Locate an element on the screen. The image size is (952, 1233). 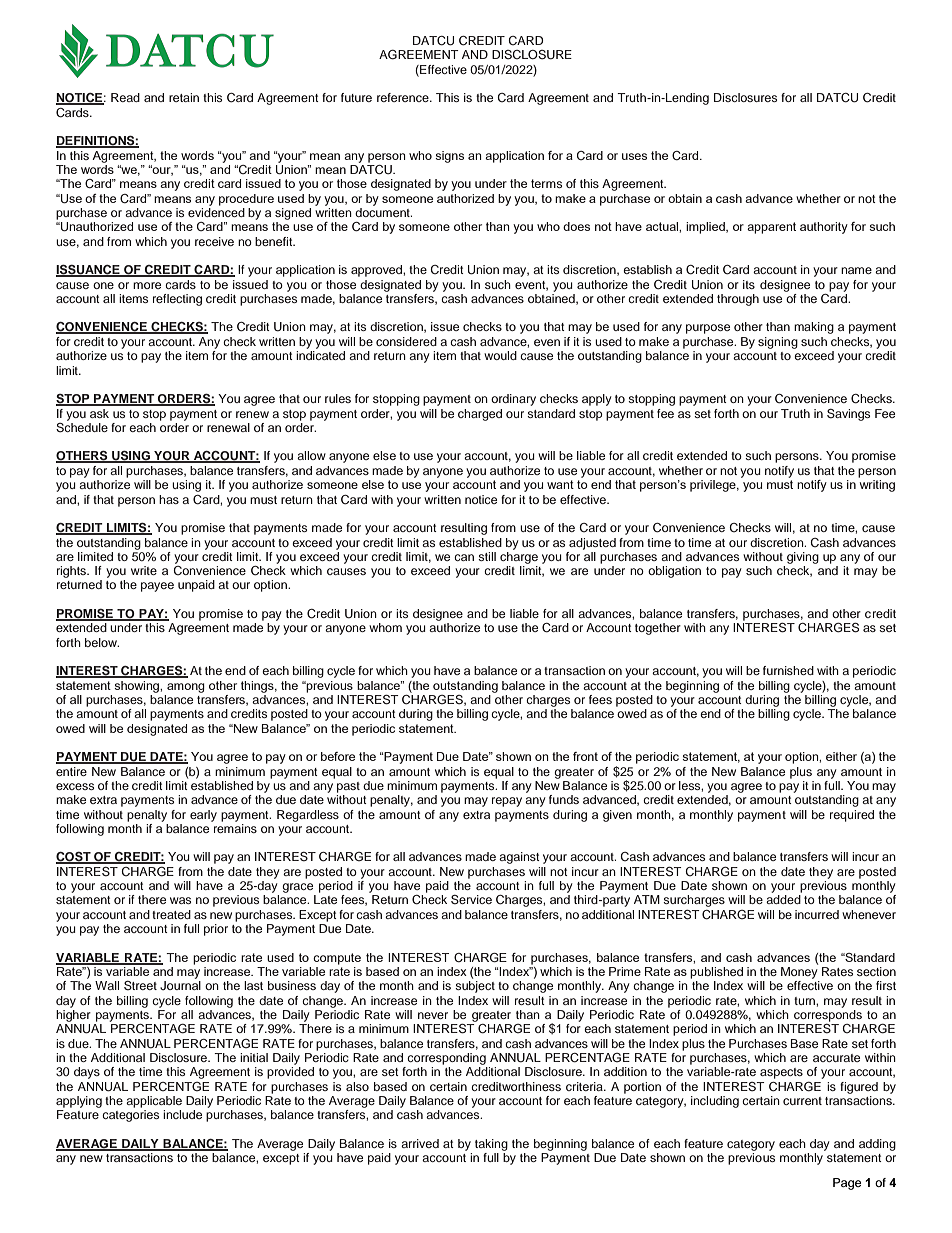
furnished is located at coordinates (788, 670).
